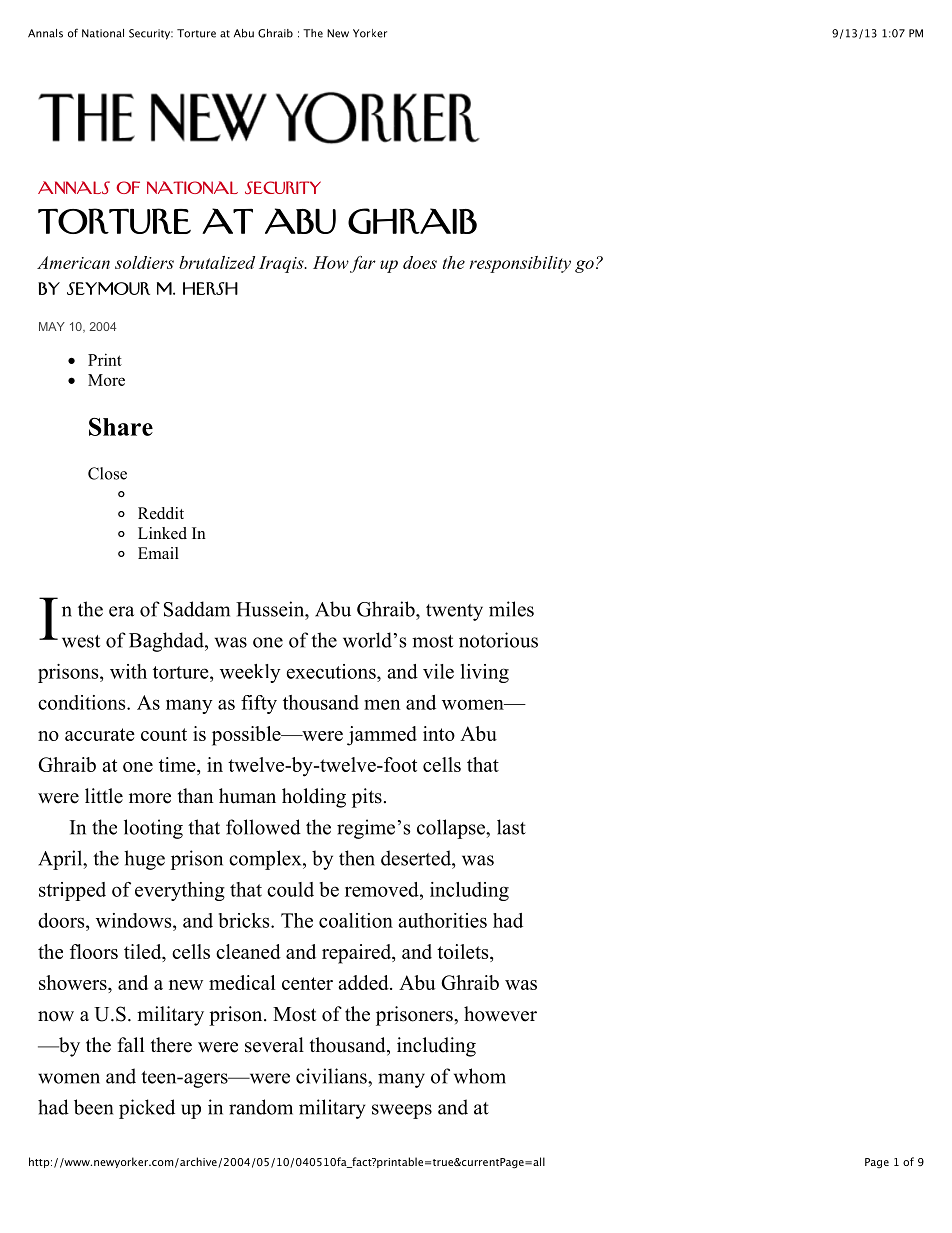 The image size is (952, 1233). Describe the element at coordinates (420, 262) in the document. I see `does` at that location.
